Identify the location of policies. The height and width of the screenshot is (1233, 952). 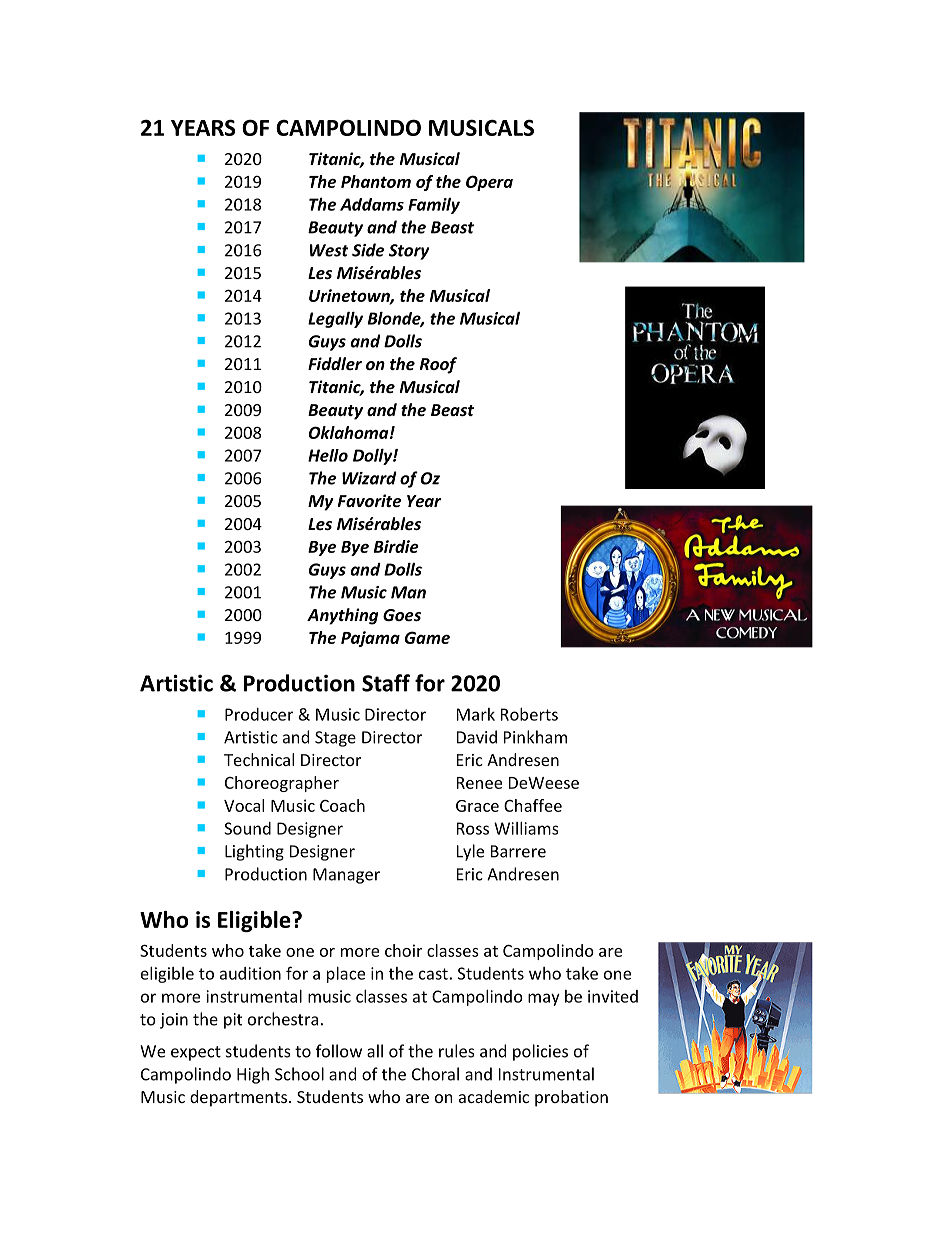
(540, 1052).
